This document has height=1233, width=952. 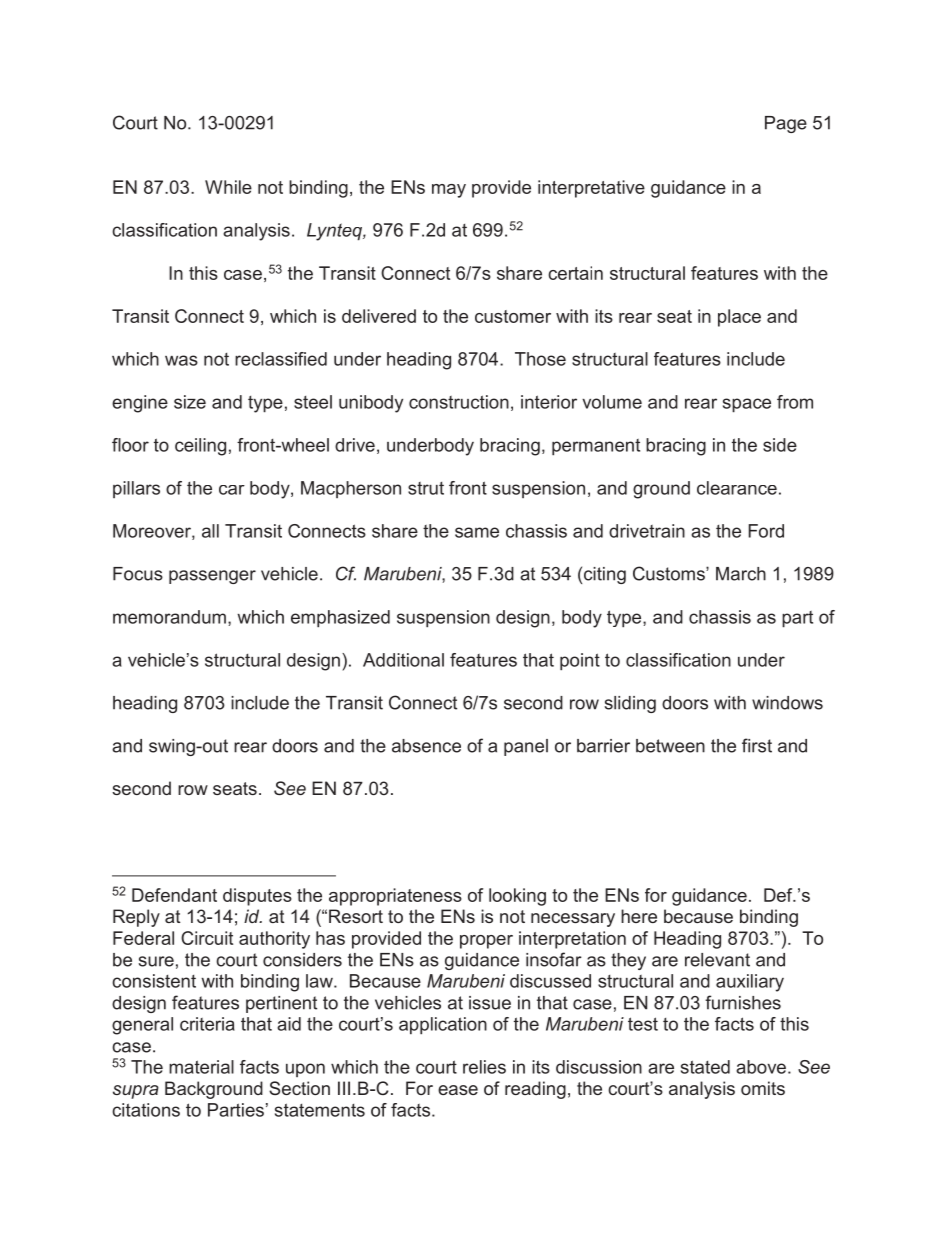 I want to click on material, so click(x=201, y=1067).
